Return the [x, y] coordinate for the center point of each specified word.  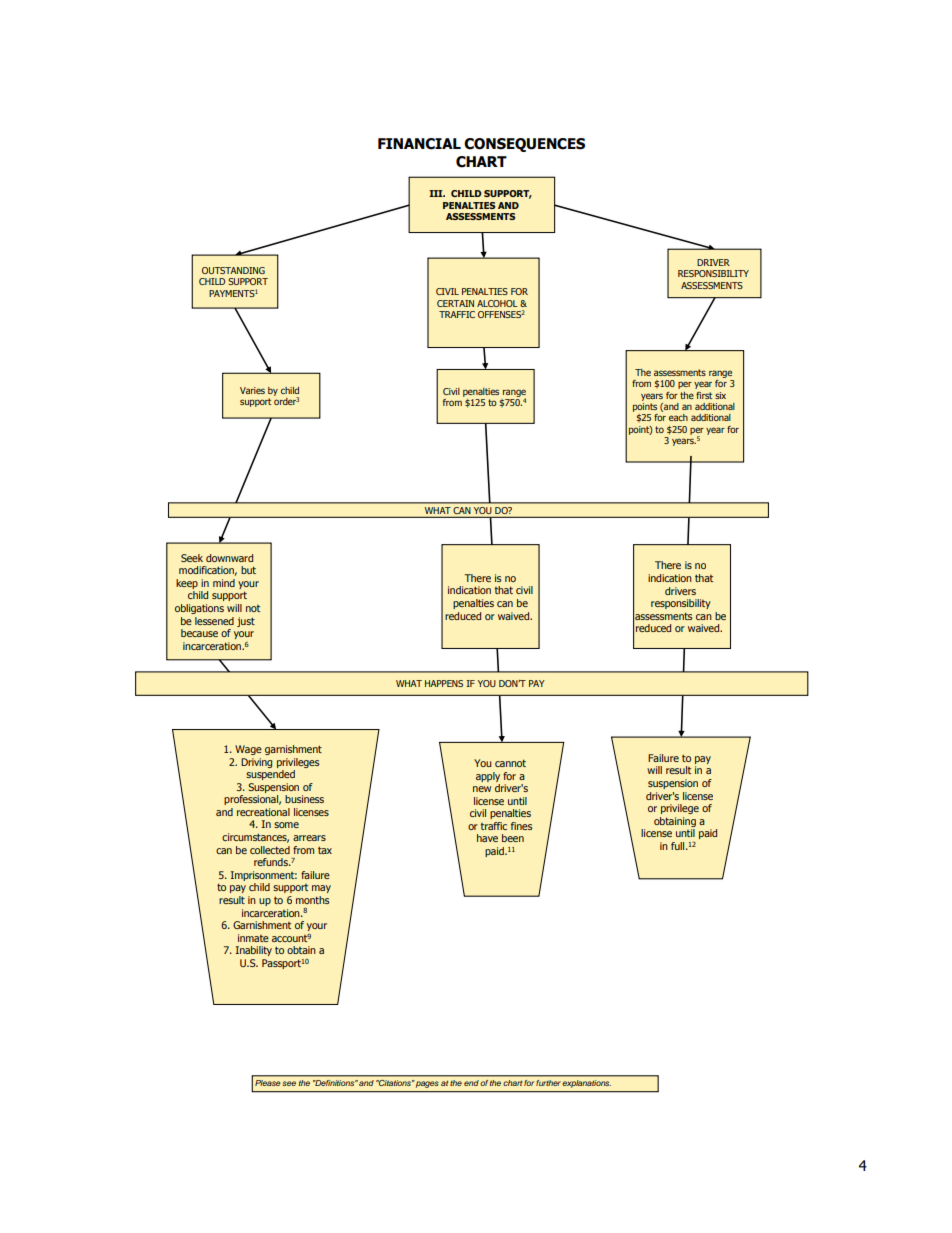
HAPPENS [444, 683]
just [246, 622]
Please [267, 1083]
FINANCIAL [419, 144]
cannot [510, 763]
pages [427, 1084]
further [548, 1083]
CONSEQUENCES [524, 145]
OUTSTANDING [233, 270]
